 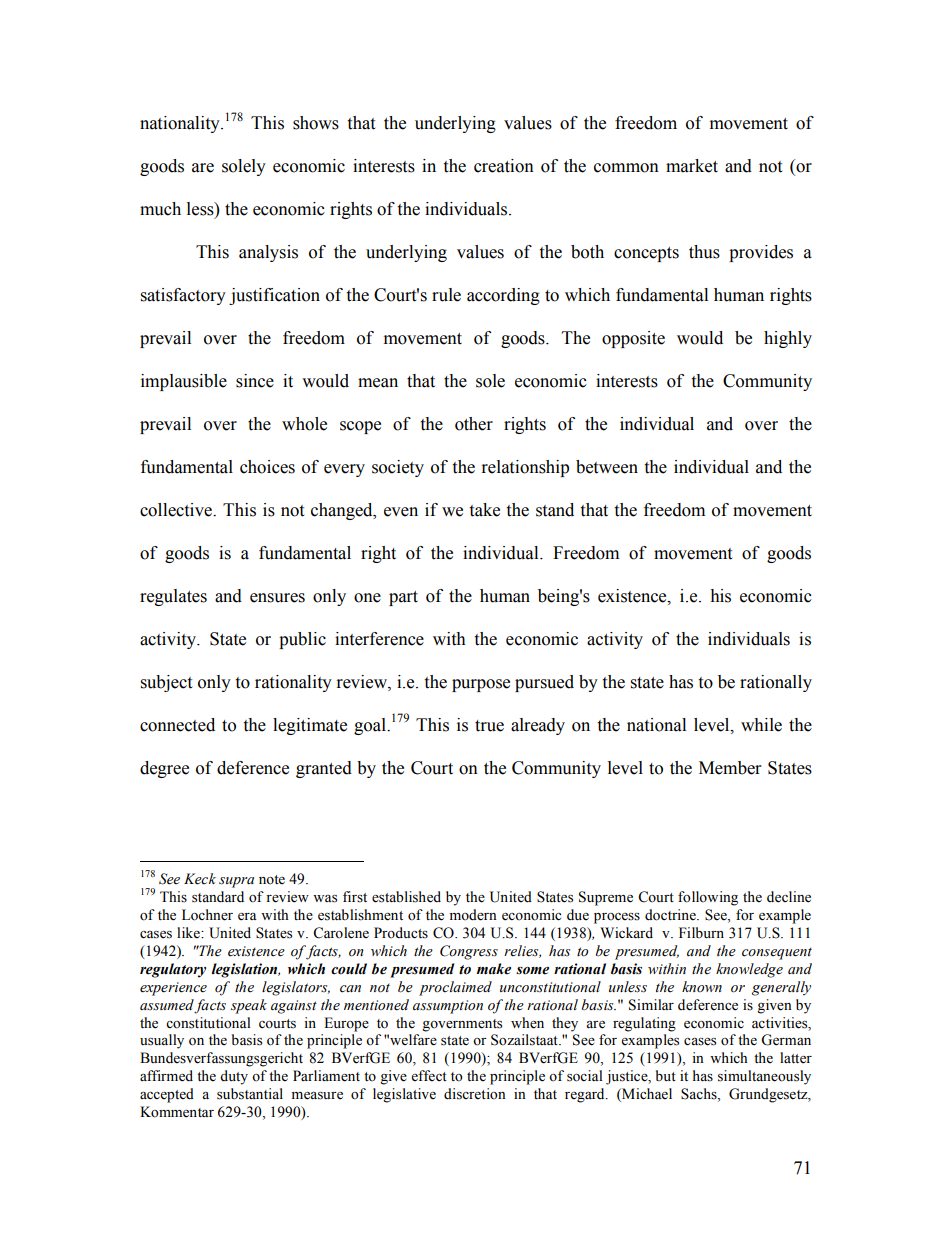 I want to click on creation, so click(x=504, y=166).
